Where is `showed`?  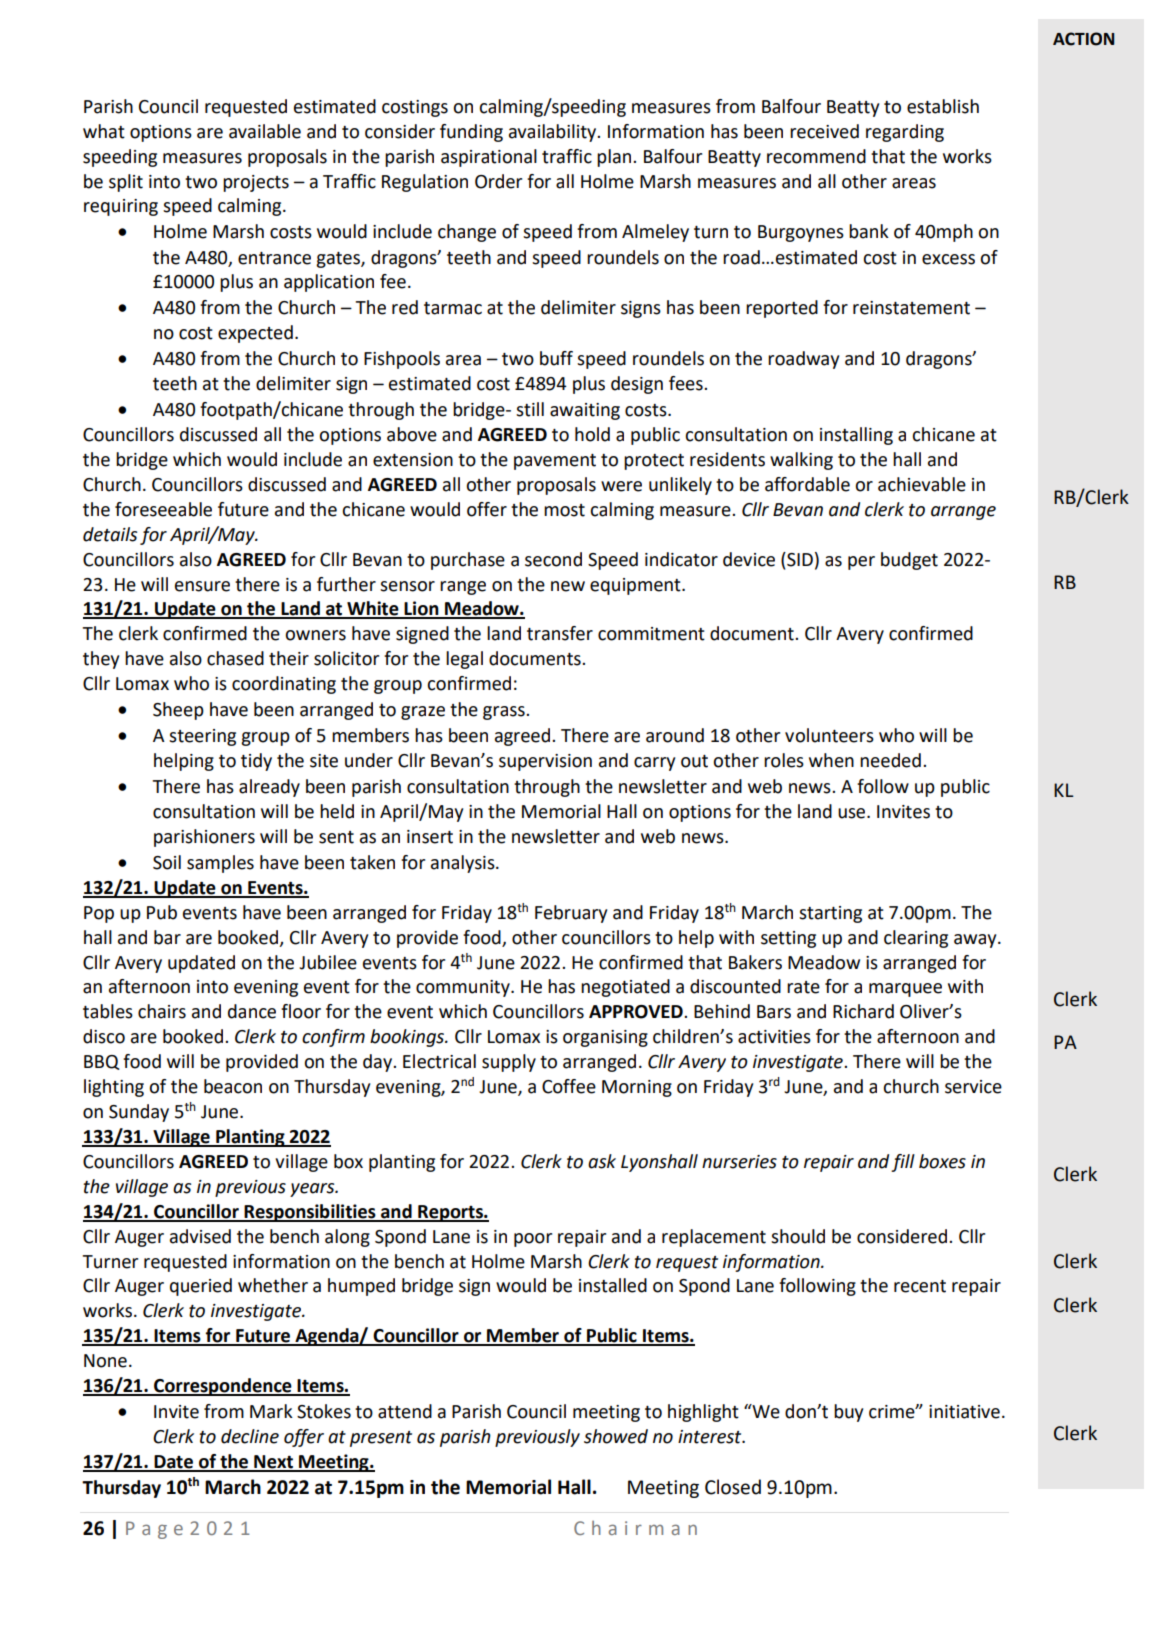 showed is located at coordinates (616, 1436).
